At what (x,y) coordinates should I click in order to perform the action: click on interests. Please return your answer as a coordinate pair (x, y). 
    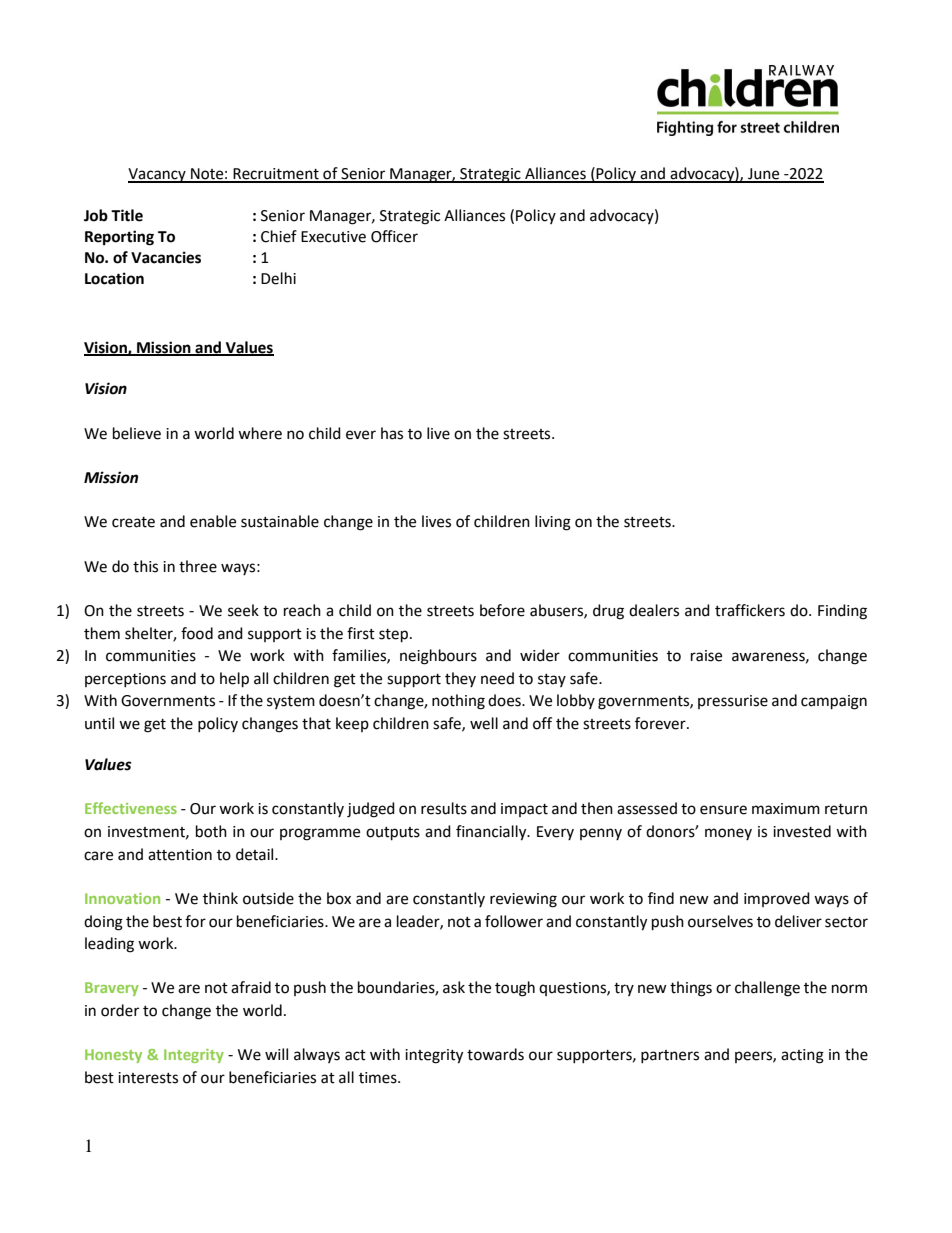
    Looking at the image, I should click on (148, 1078).
